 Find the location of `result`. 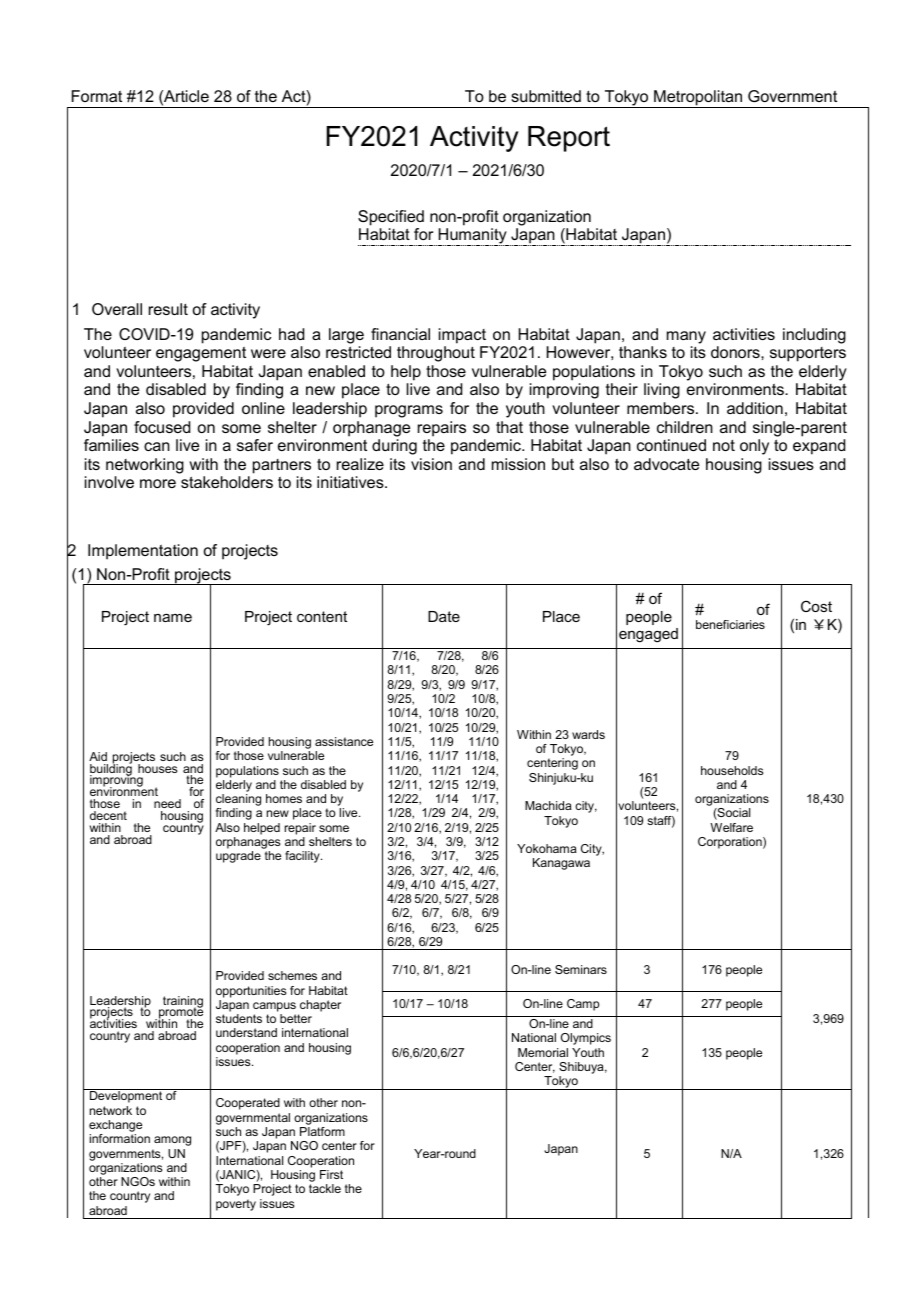

result is located at coordinates (168, 309).
